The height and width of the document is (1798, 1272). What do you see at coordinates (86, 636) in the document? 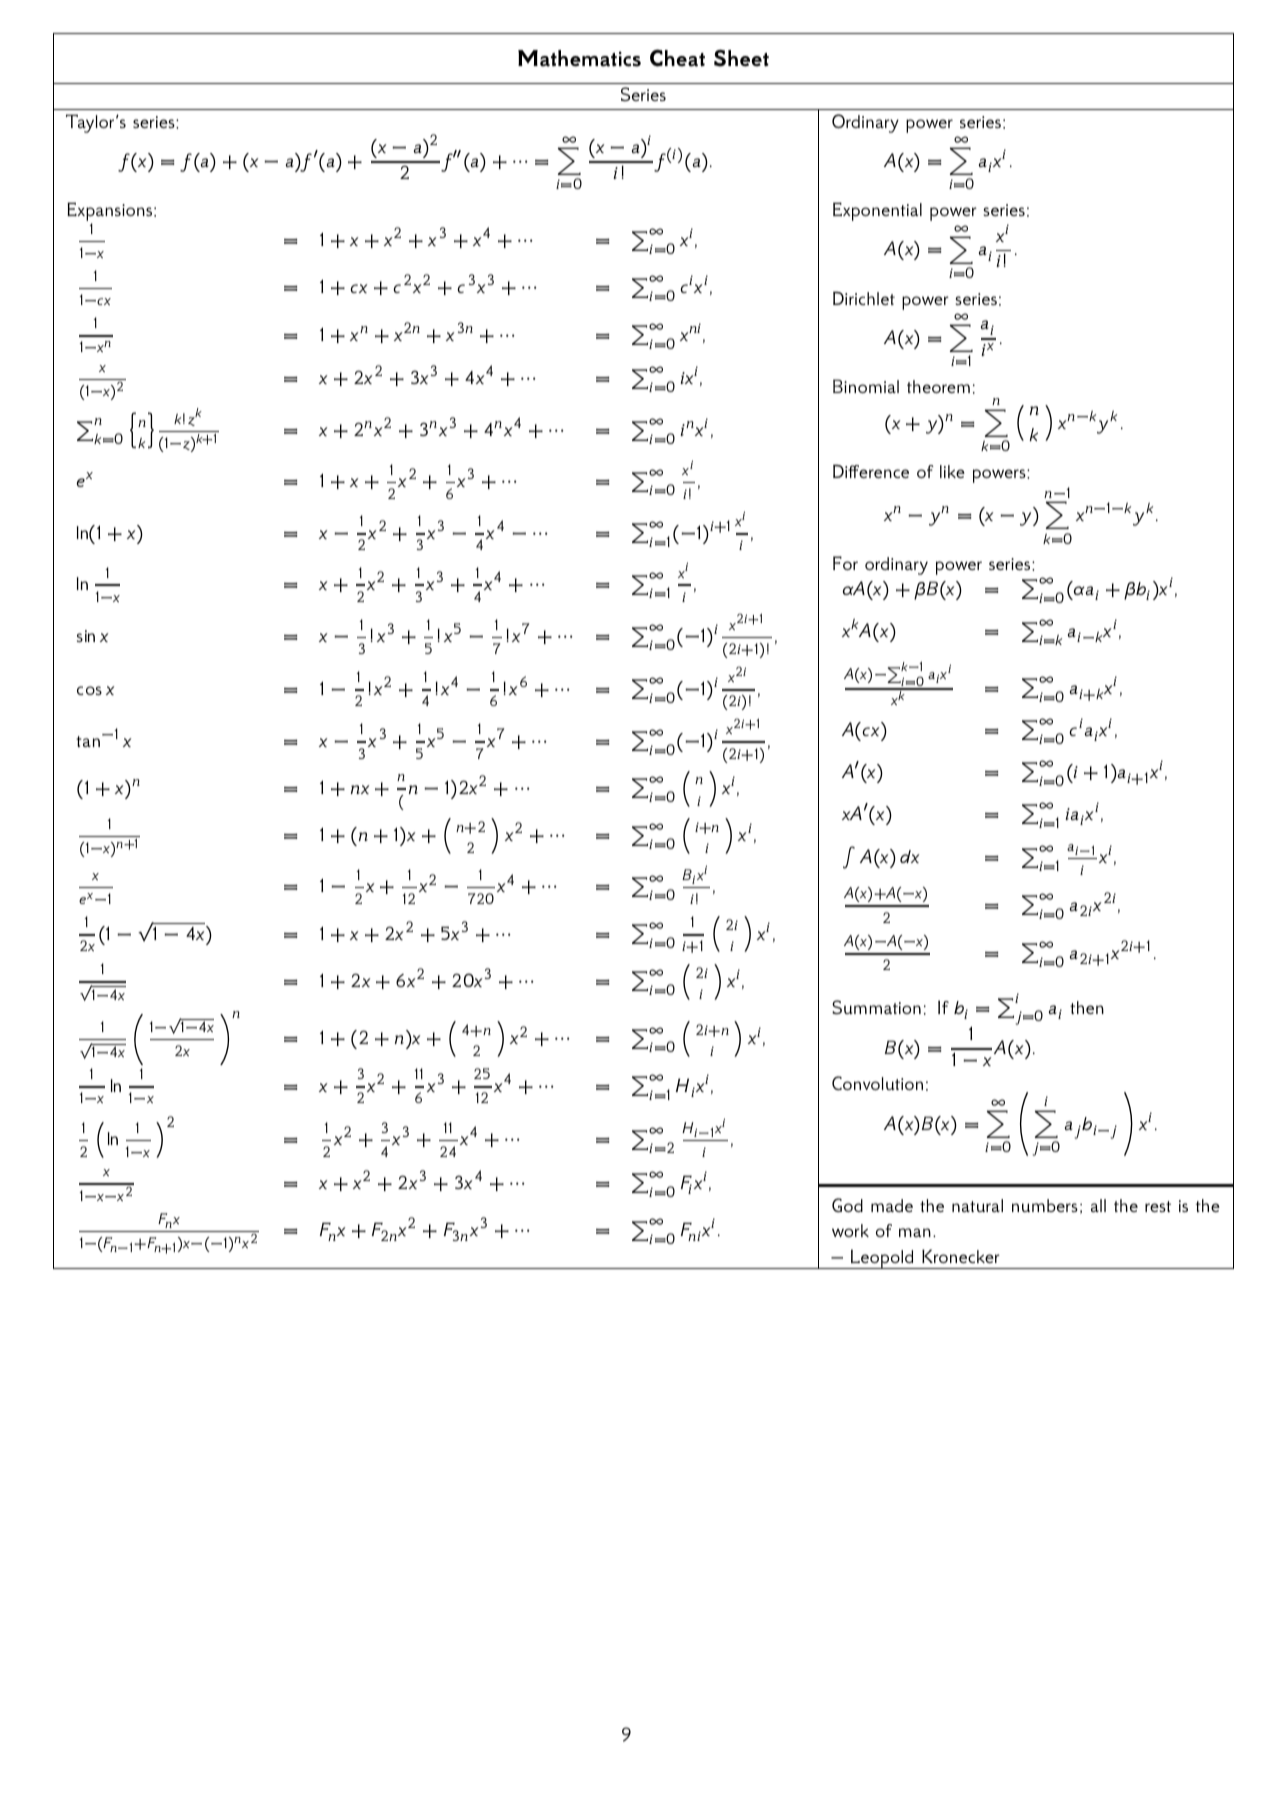
I see `sin` at bounding box center [86, 636].
